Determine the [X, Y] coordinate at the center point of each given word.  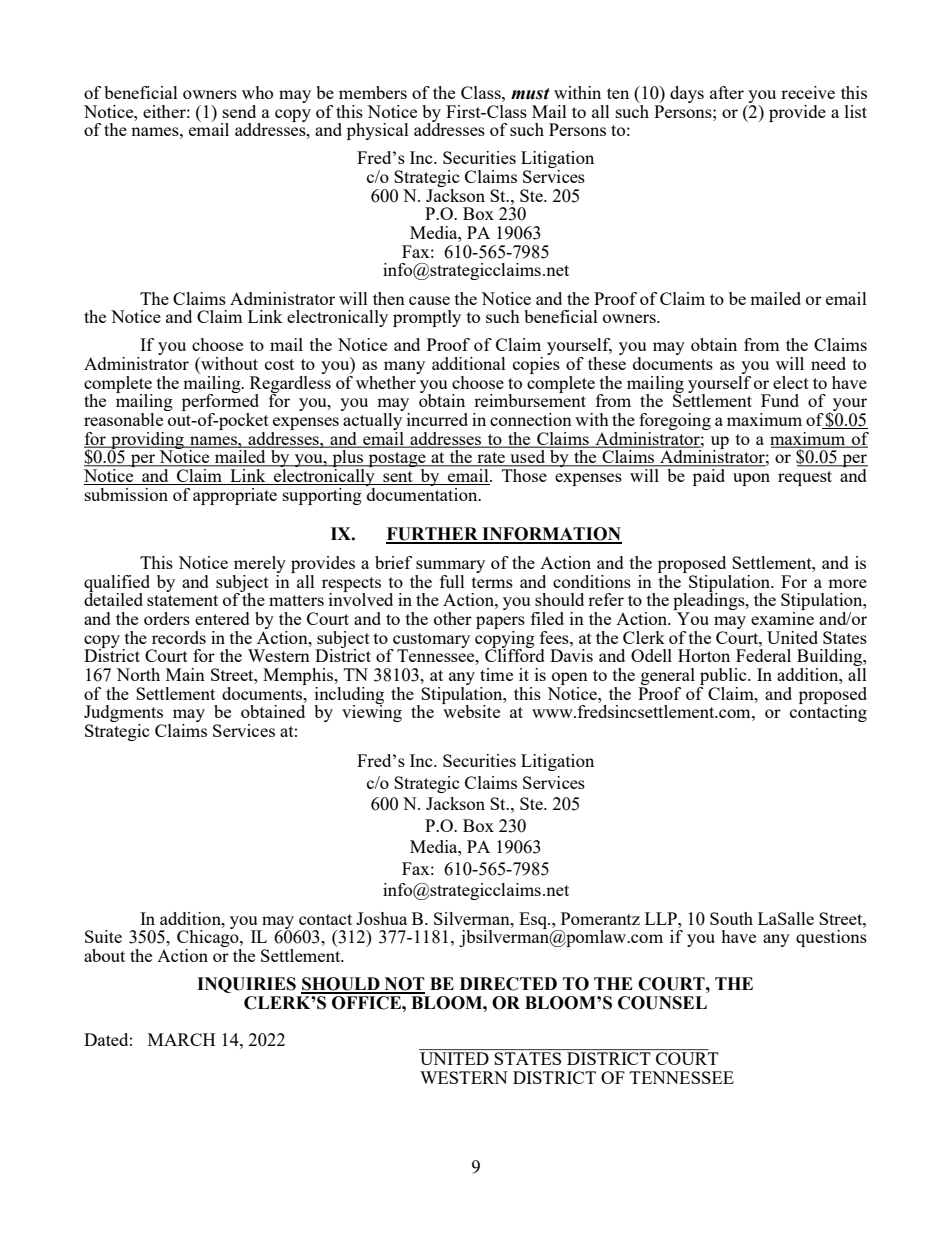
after [727, 92]
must [530, 94]
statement [182, 600]
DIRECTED [508, 984]
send [239, 111]
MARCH [181, 1039]
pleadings [710, 602]
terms [492, 582]
